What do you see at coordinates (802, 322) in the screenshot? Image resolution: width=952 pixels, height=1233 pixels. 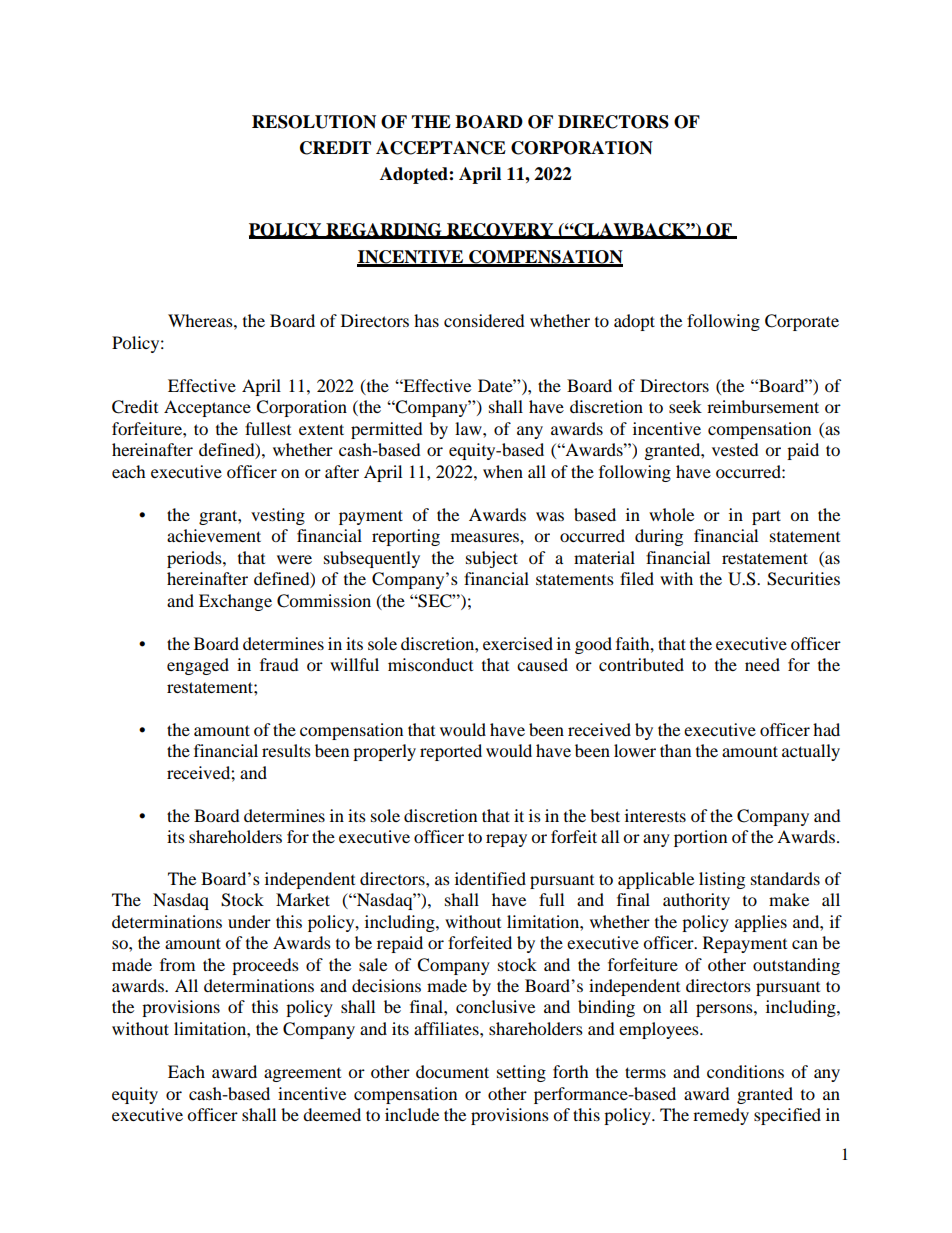 I see `Corporate` at bounding box center [802, 322].
